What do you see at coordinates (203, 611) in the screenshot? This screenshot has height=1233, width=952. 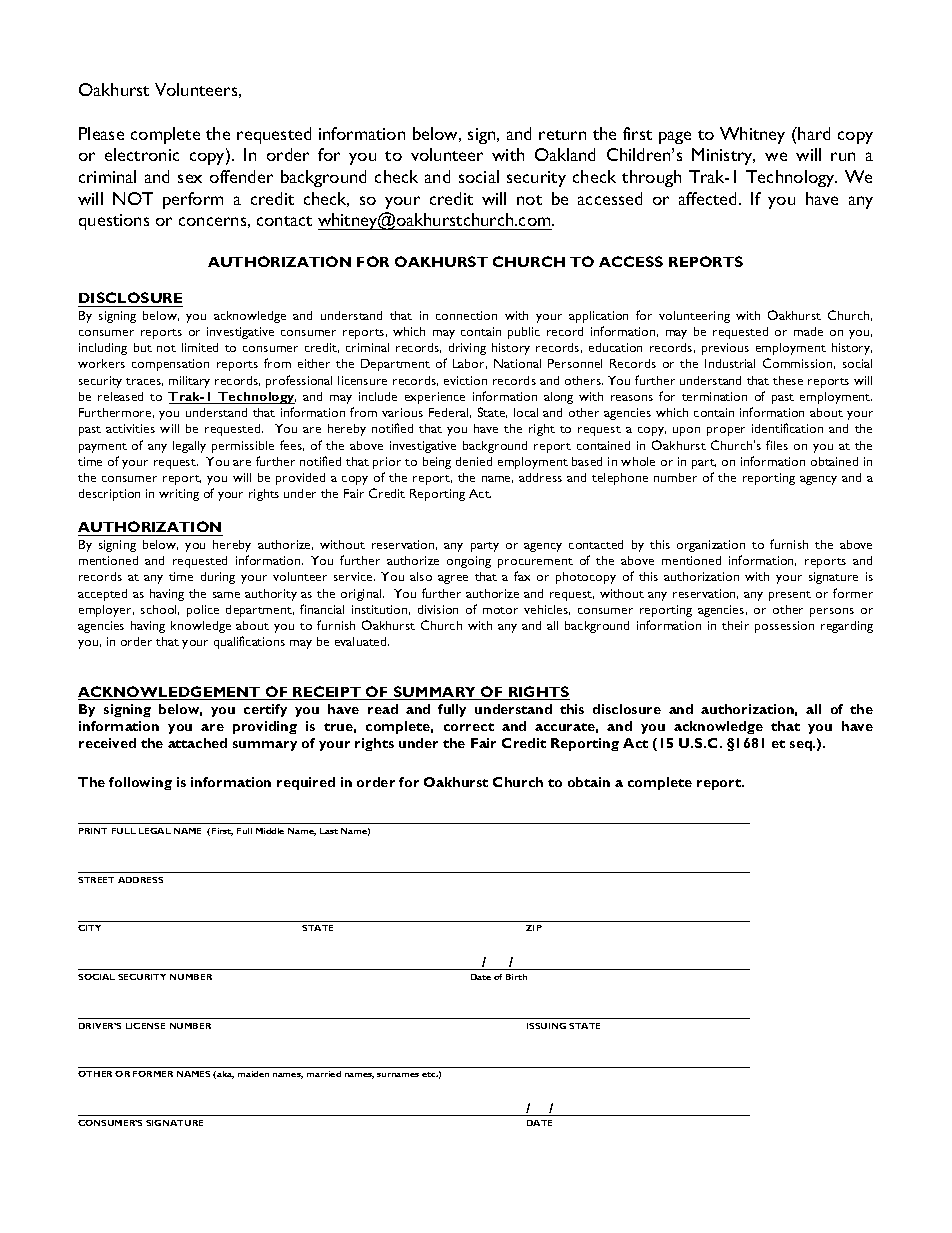 I see `police` at bounding box center [203, 611].
